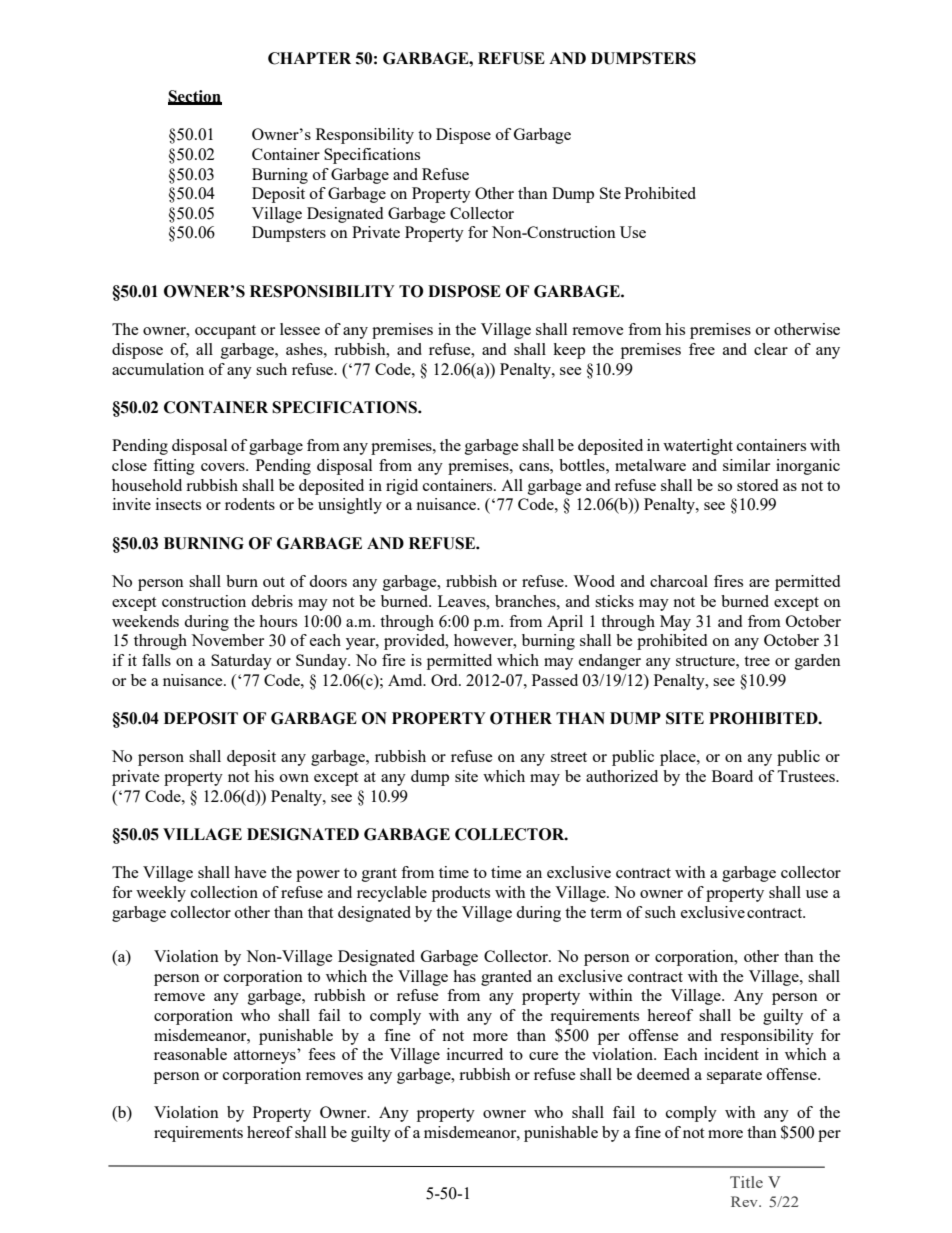 Image resolution: width=952 pixels, height=1233 pixels. I want to click on November, so click(227, 640).
